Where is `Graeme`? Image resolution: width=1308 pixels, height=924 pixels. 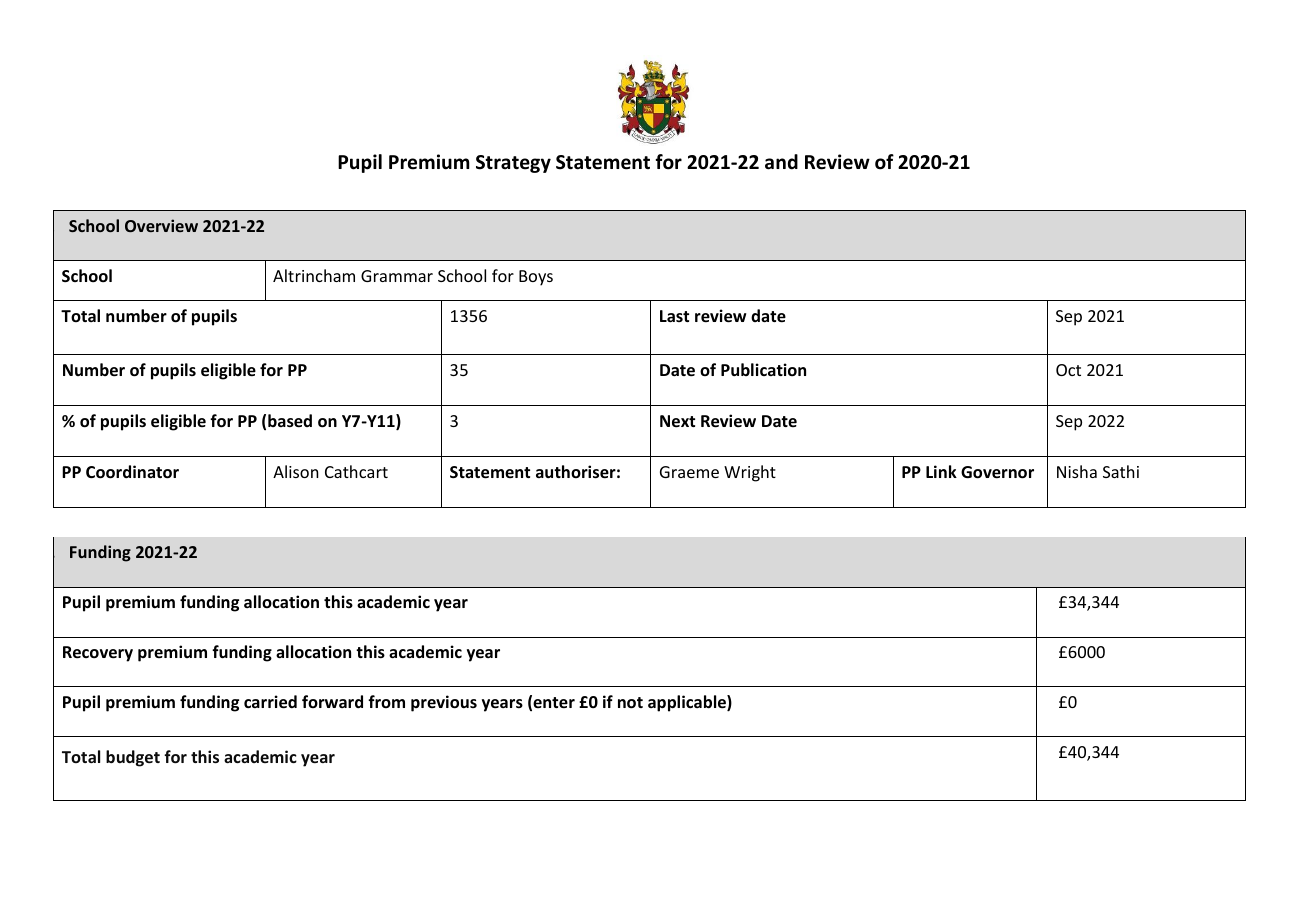 Graeme is located at coordinates (689, 472).
